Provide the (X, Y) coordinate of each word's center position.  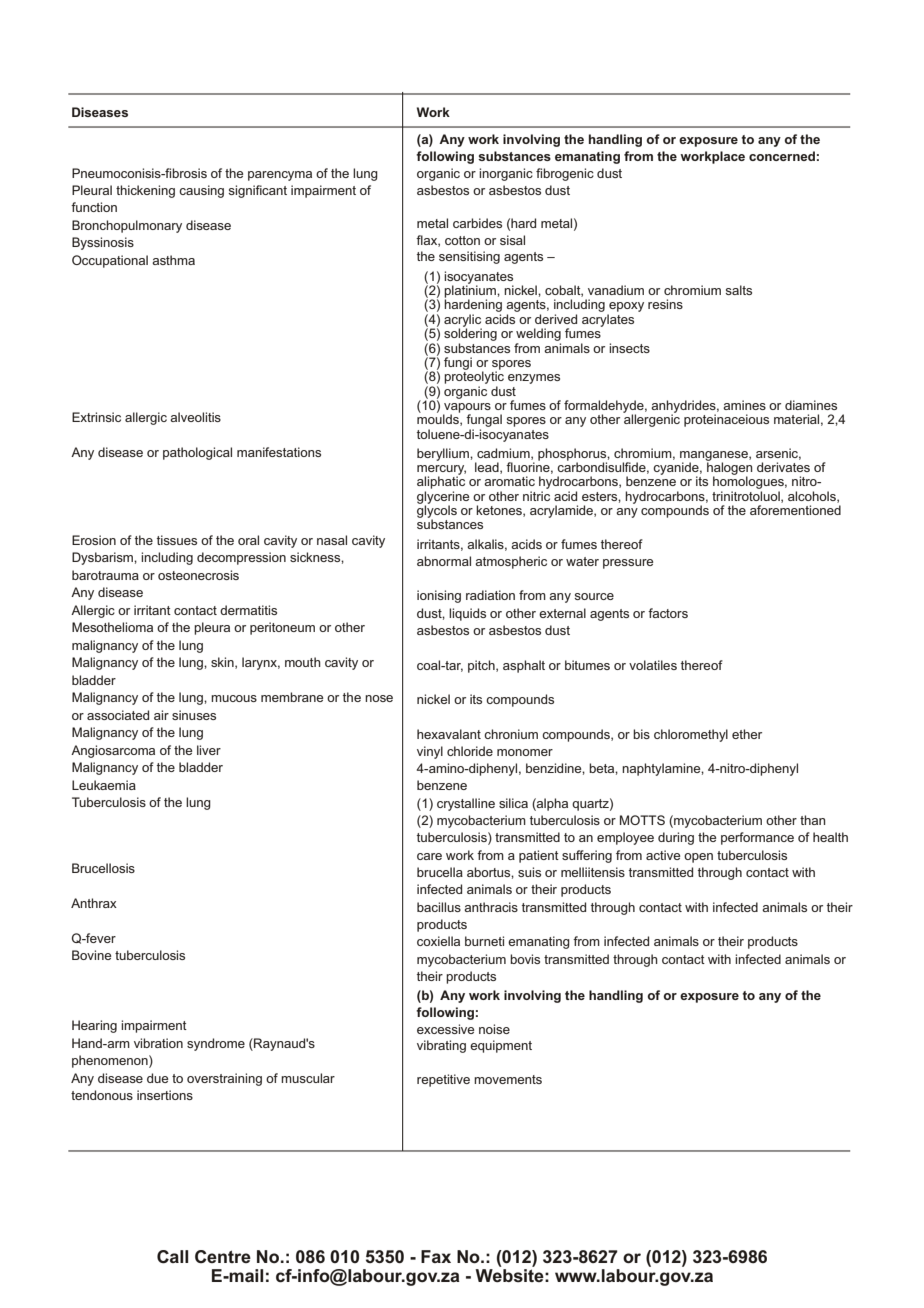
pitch (482, 666)
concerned (782, 156)
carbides (477, 223)
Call (172, 1257)
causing (201, 191)
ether (747, 734)
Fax (436, 1256)
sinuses (194, 715)
